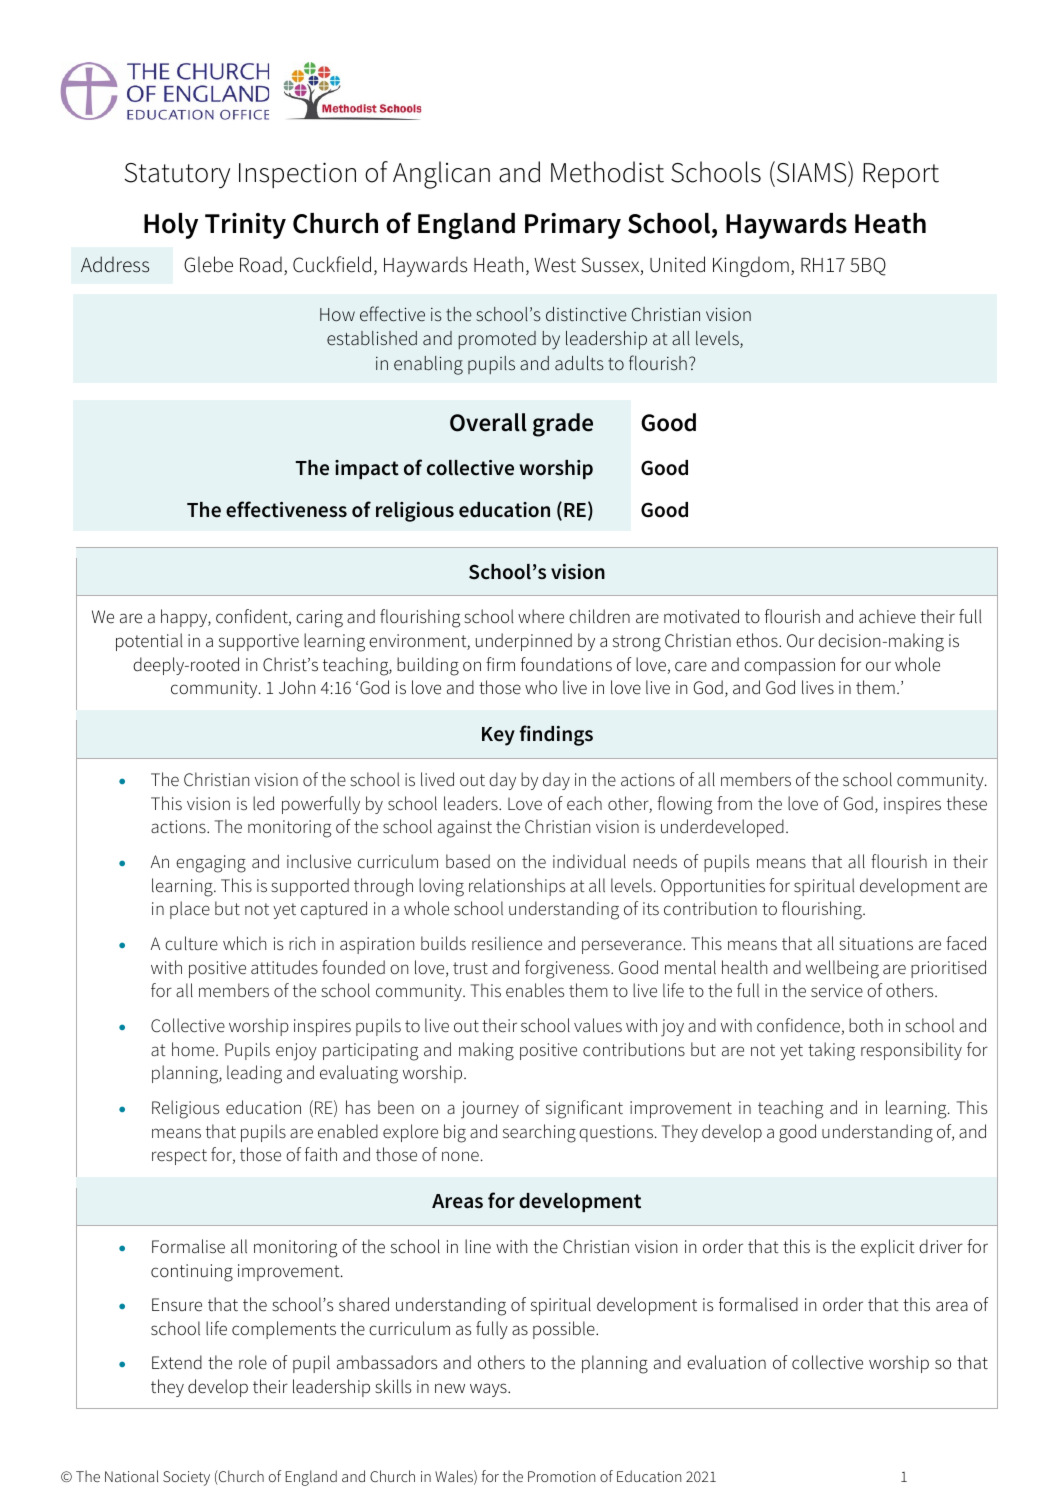 This document has width=1063, height=1505. What do you see at coordinates (211, 864) in the document?
I see `engaging` at bounding box center [211, 864].
